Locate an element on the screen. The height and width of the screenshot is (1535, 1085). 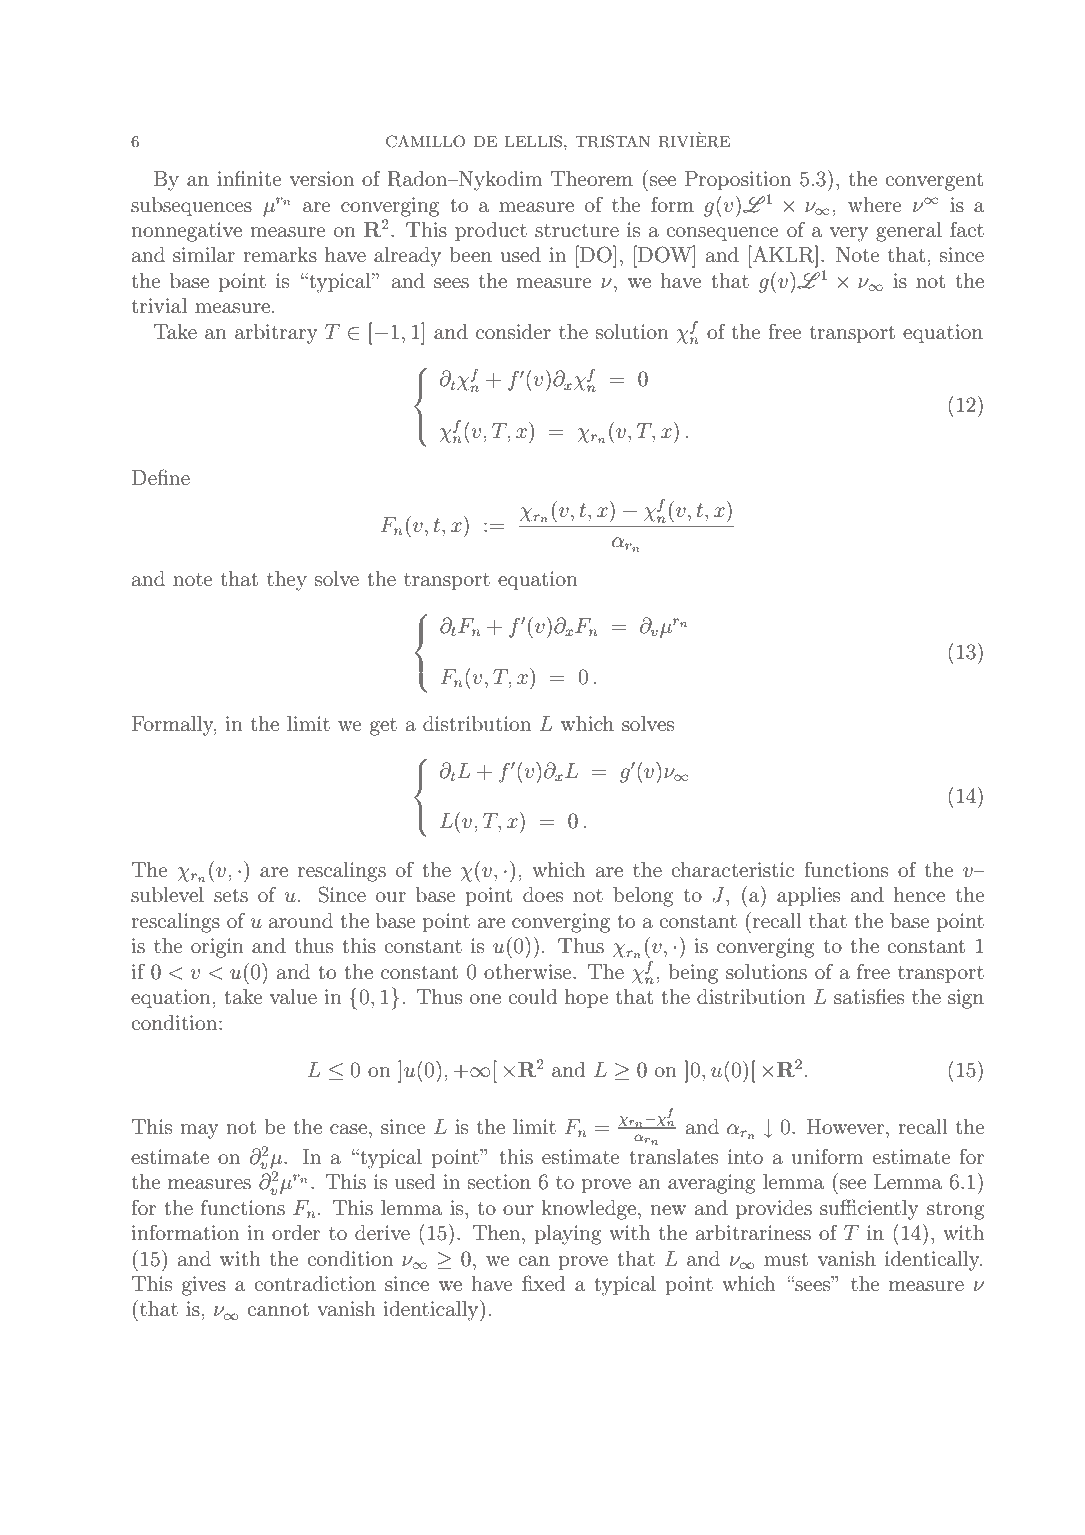
cannot is located at coordinates (278, 1309).
